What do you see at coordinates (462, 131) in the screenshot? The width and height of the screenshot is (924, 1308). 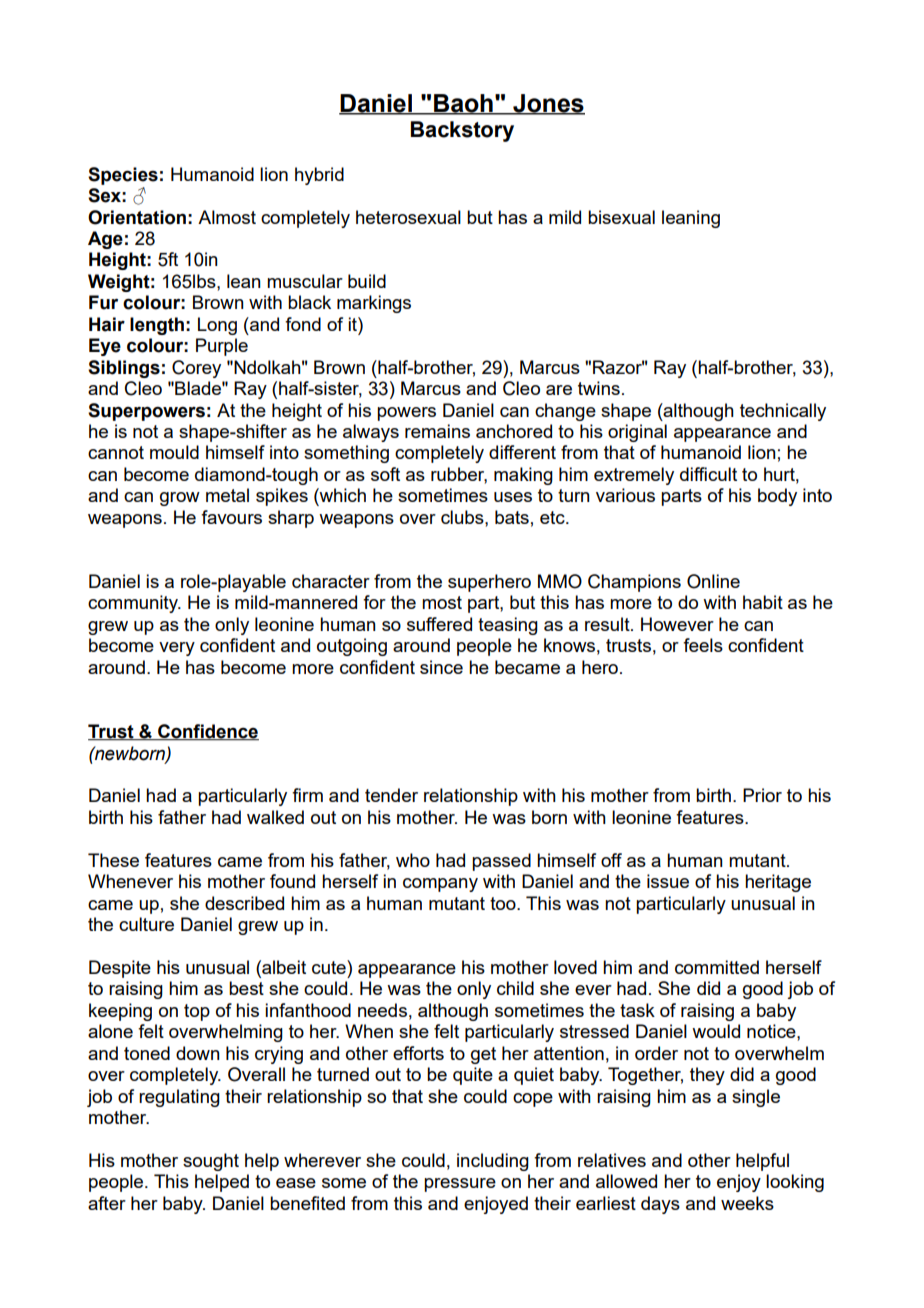 I see `Backstory` at bounding box center [462, 131].
